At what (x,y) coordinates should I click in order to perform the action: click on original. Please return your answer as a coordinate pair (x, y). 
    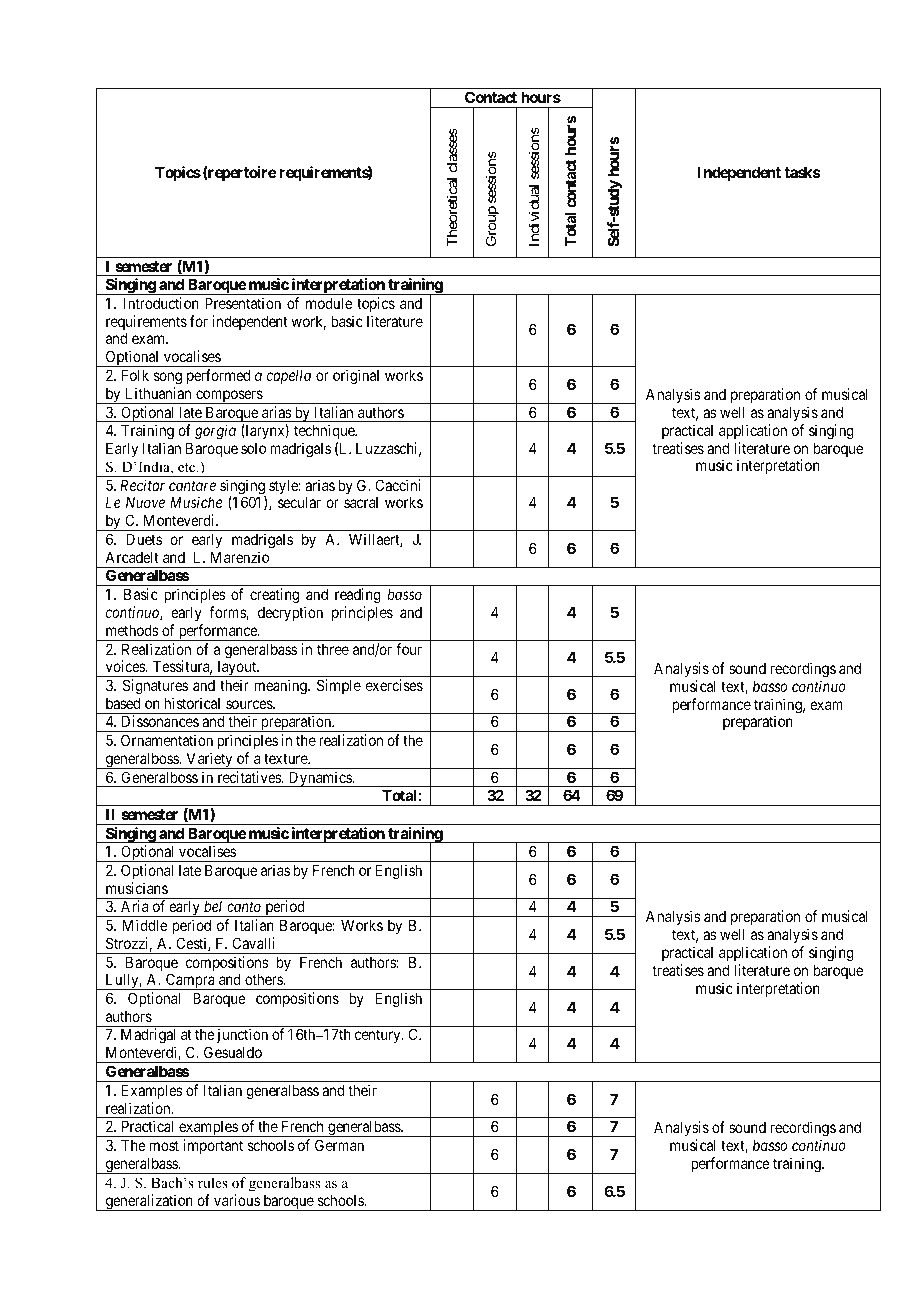
    Looking at the image, I should click on (356, 377).
